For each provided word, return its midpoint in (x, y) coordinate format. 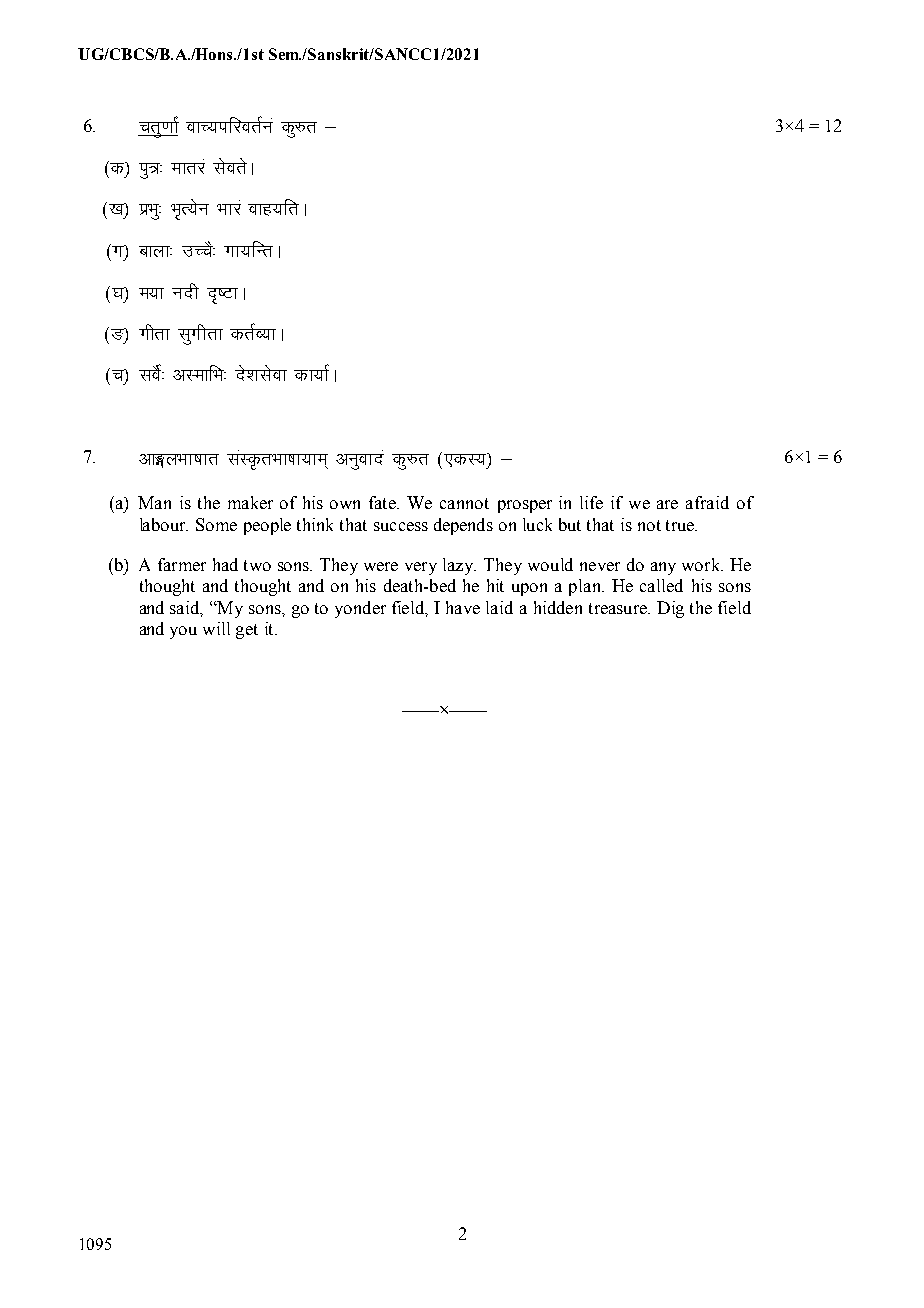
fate (384, 502)
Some (216, 524)
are (667, 504)
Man (154, 502)
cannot (464, 503)
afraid (707, 502)
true (681, 525)
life (591, 502)
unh (185, 291)
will (216, 628)
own (345, 504)
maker (250, 502)
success (401, 526)
